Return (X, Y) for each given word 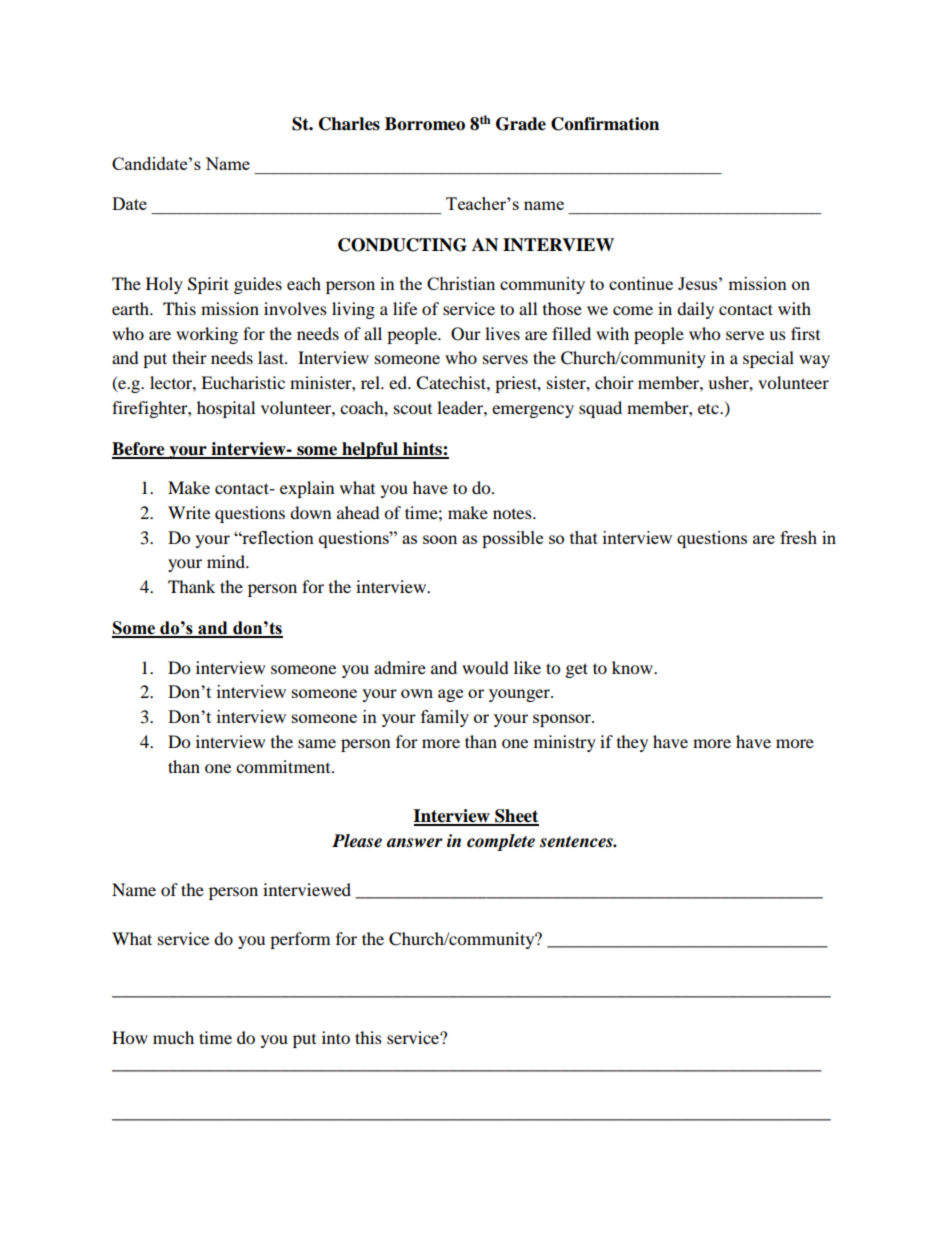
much (173, 1037)
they (632, 743)
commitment (284, 766)
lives (502, 333)
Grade (521, 124)
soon (440, 539)
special (768, 359)
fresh (798, 537)
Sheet (516, 817)
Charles (349, 124)
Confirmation (605, 124)
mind (227, 561)
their (189, 357)
